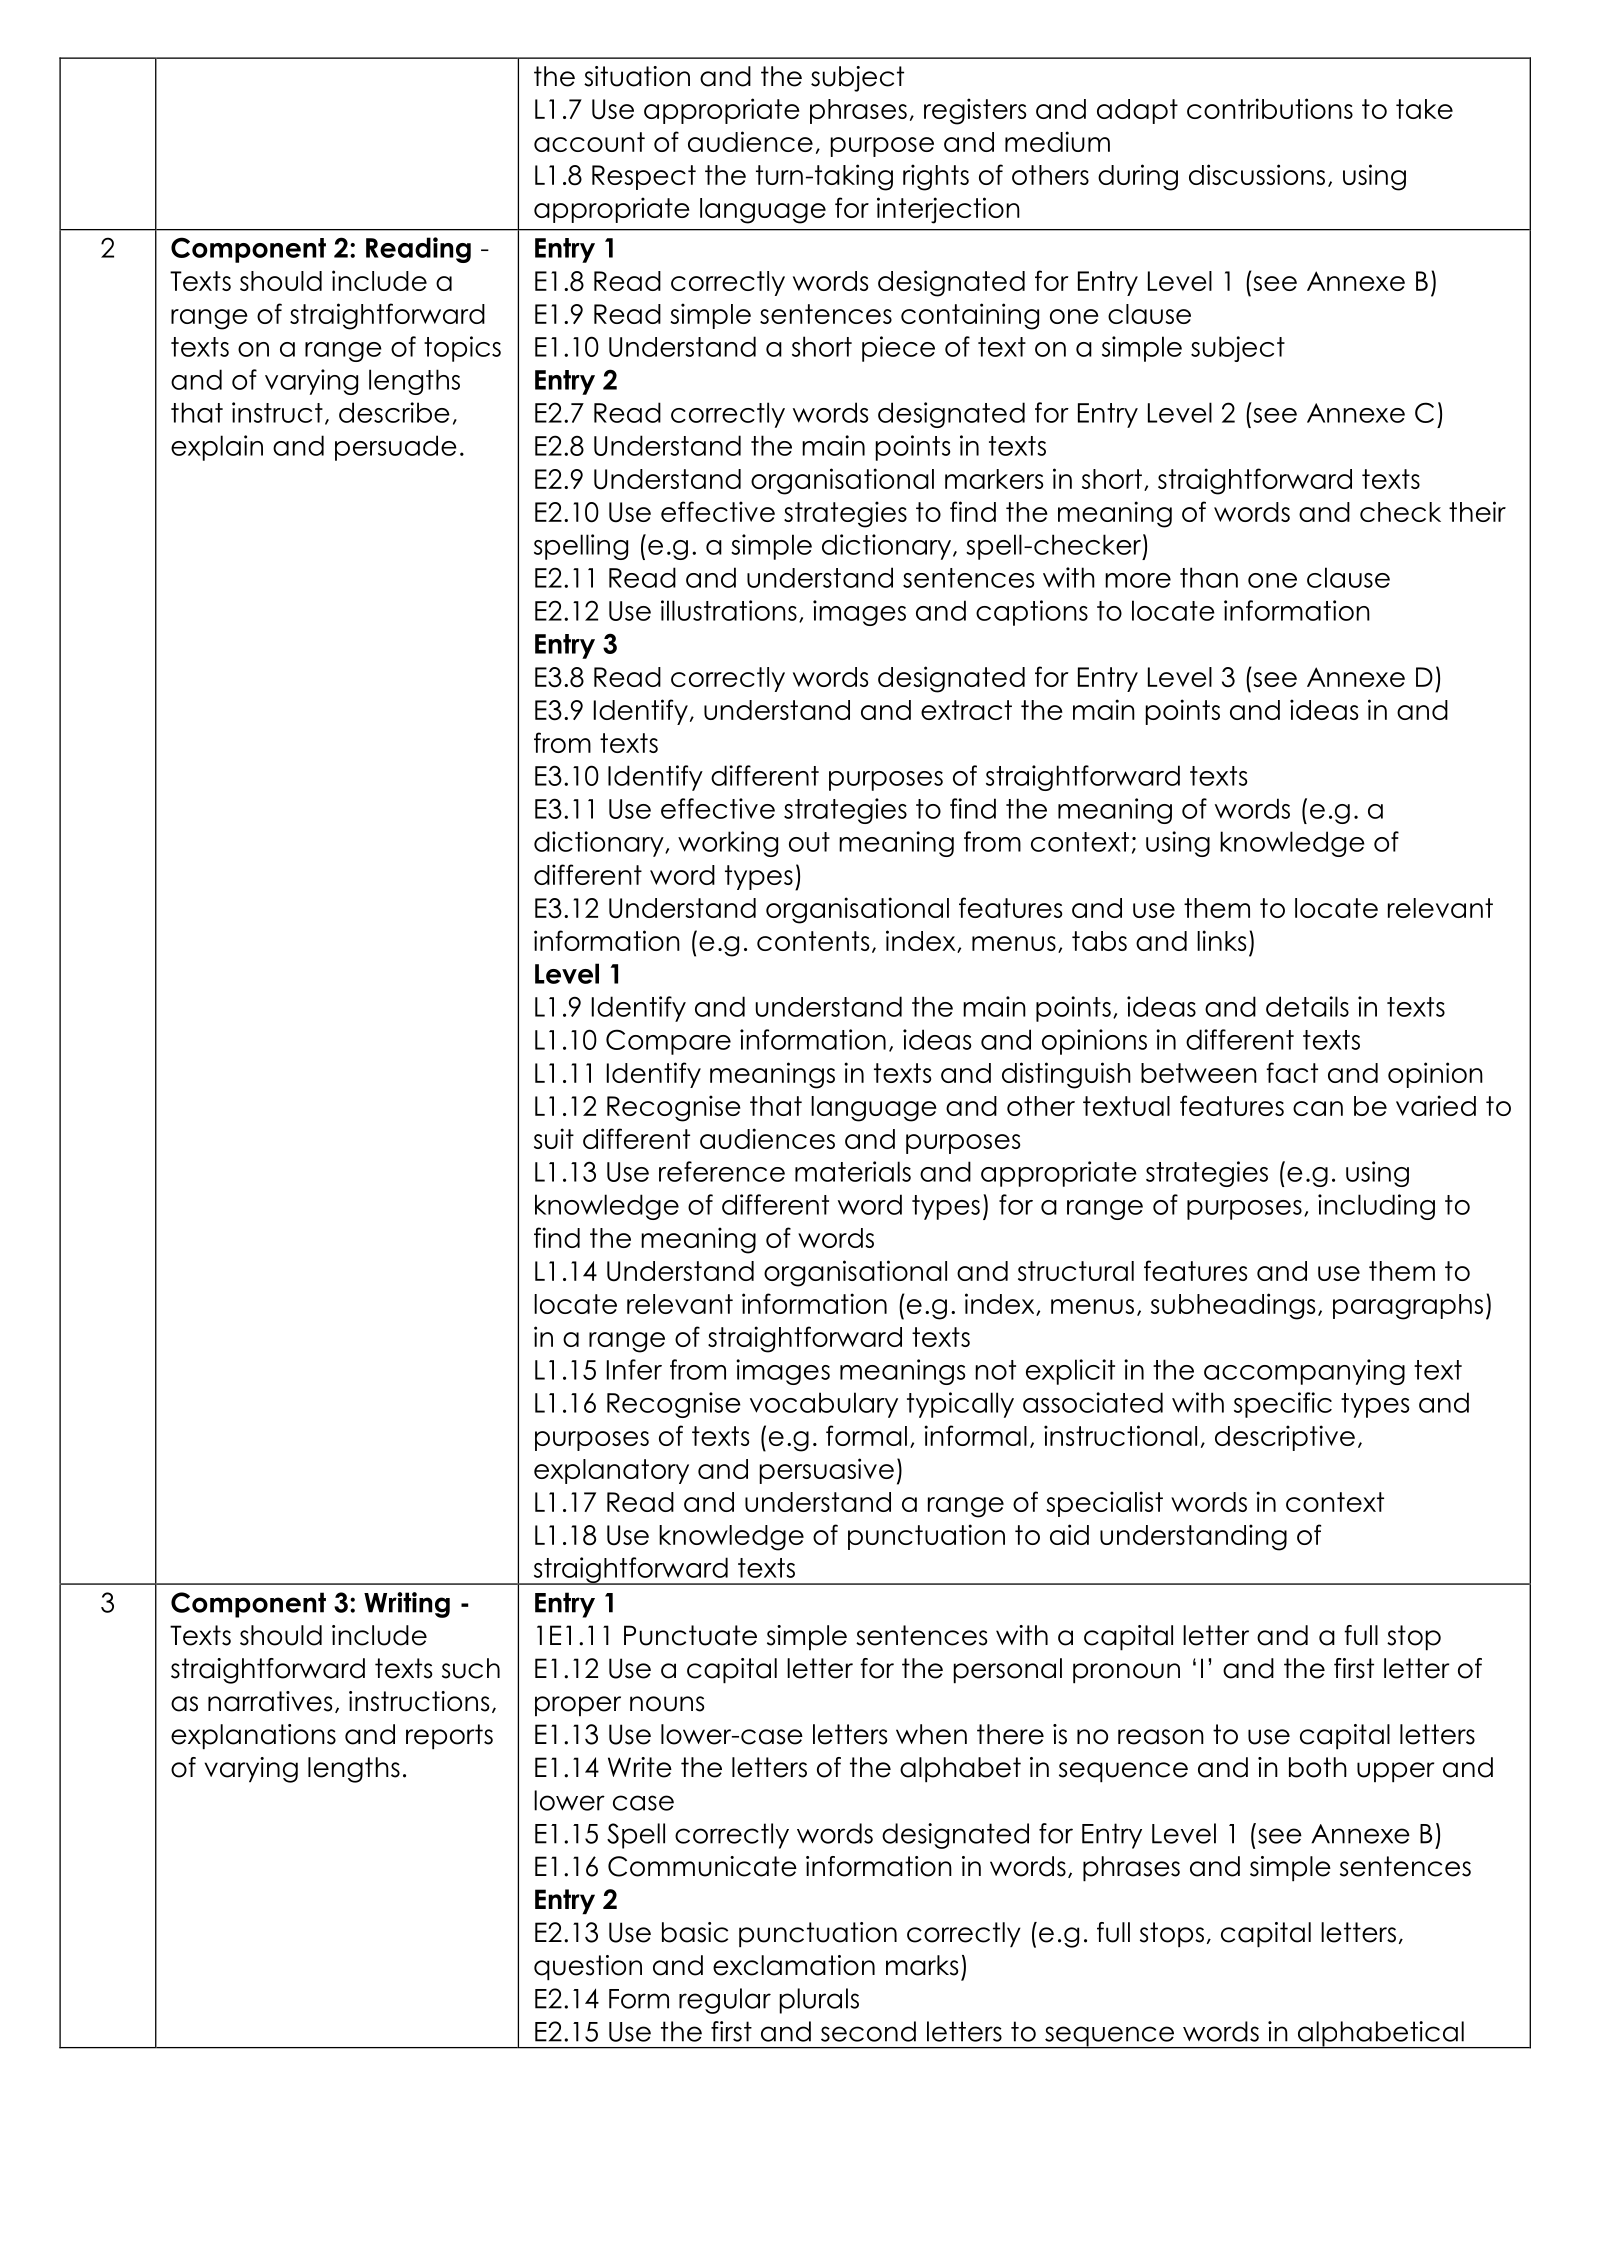  I want to click on question, so click(588, 1968).
